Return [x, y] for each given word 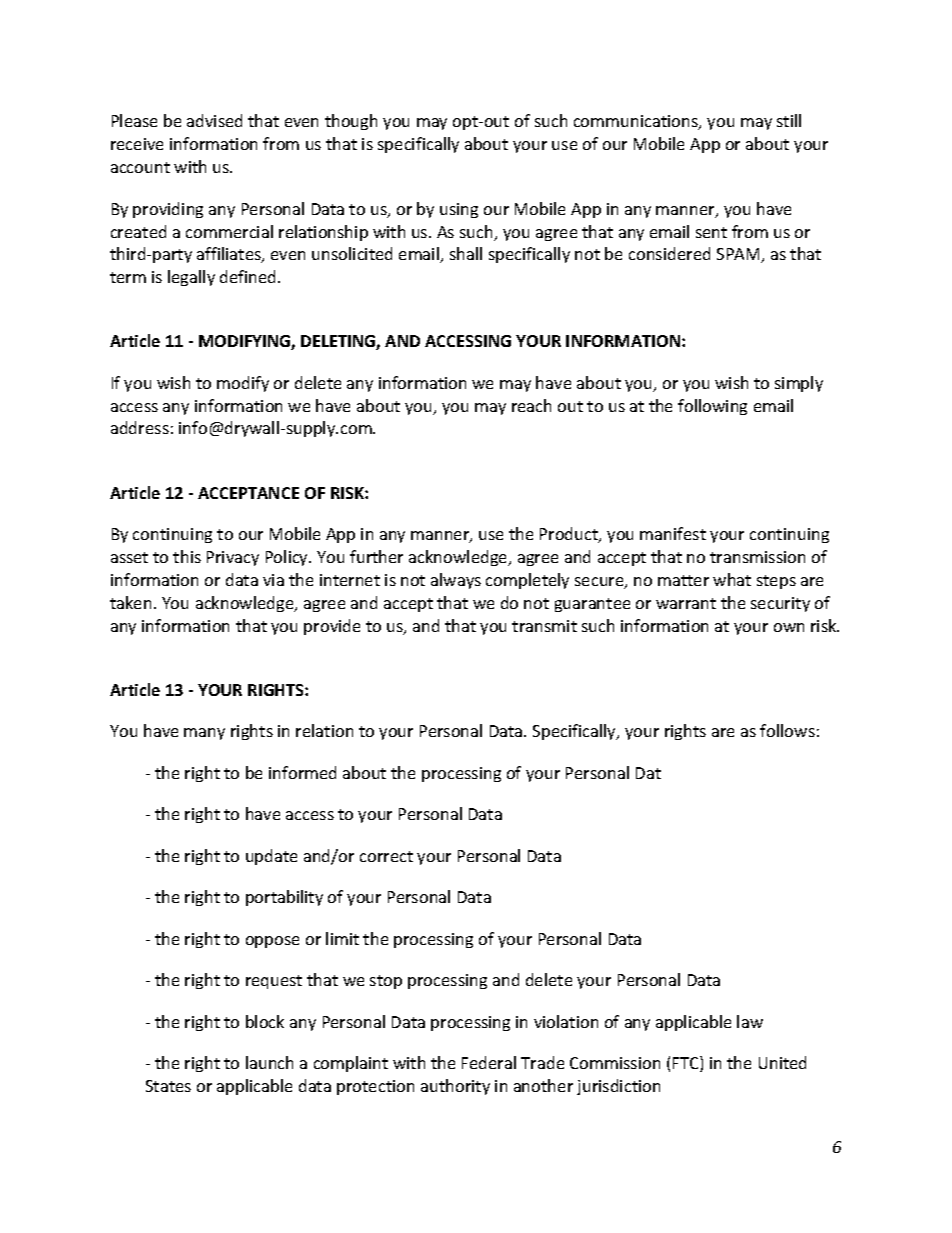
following [712, 407]
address [140, 427]
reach [531, 405]
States [168, 1086]
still [789, 120]
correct [386, 856]
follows [787, 730]
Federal [489, 1062]
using [459, 210]
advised [214, 120]
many [204, 734]
